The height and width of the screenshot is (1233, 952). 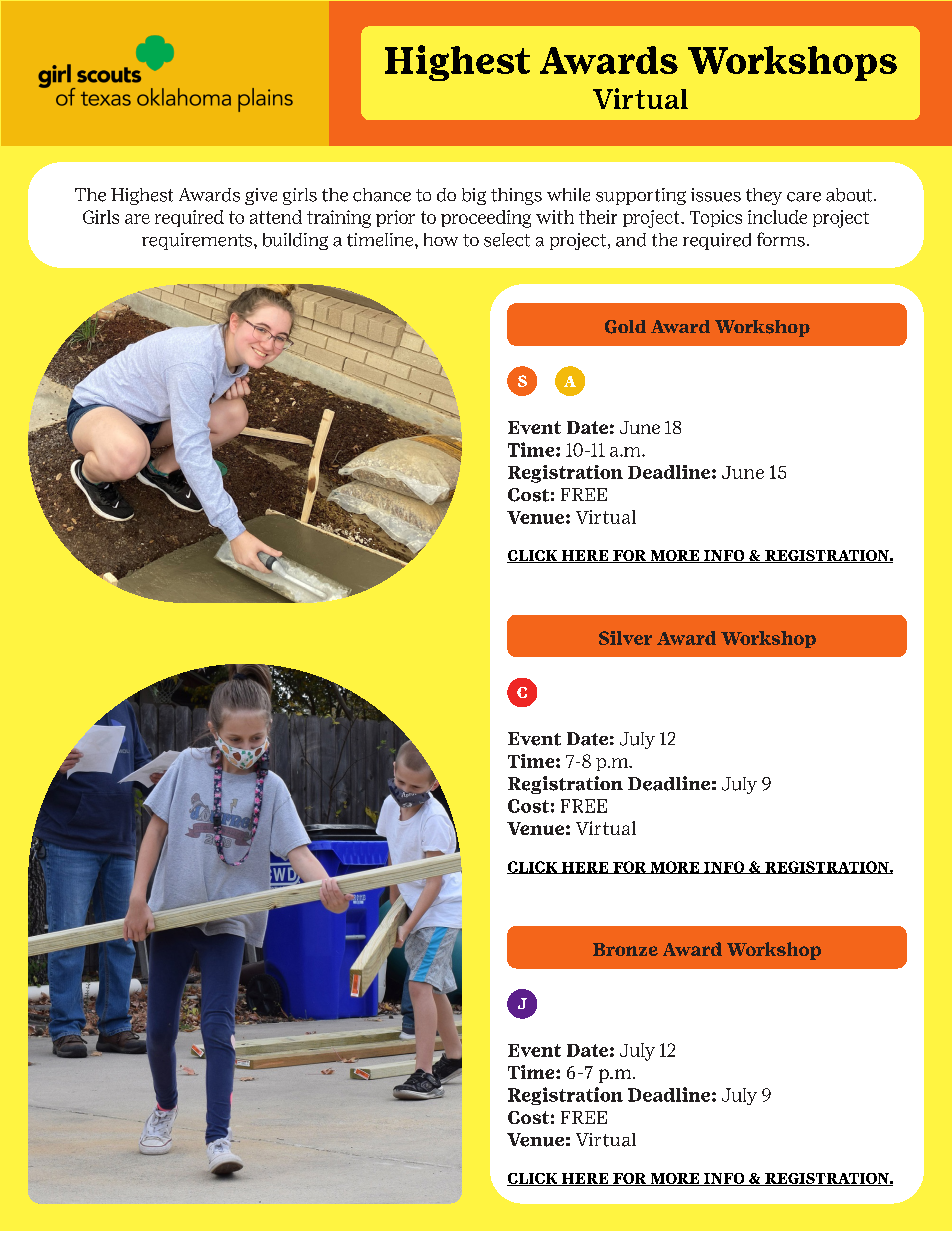 I want to click on Bronze, so click(x=625, y=949).
